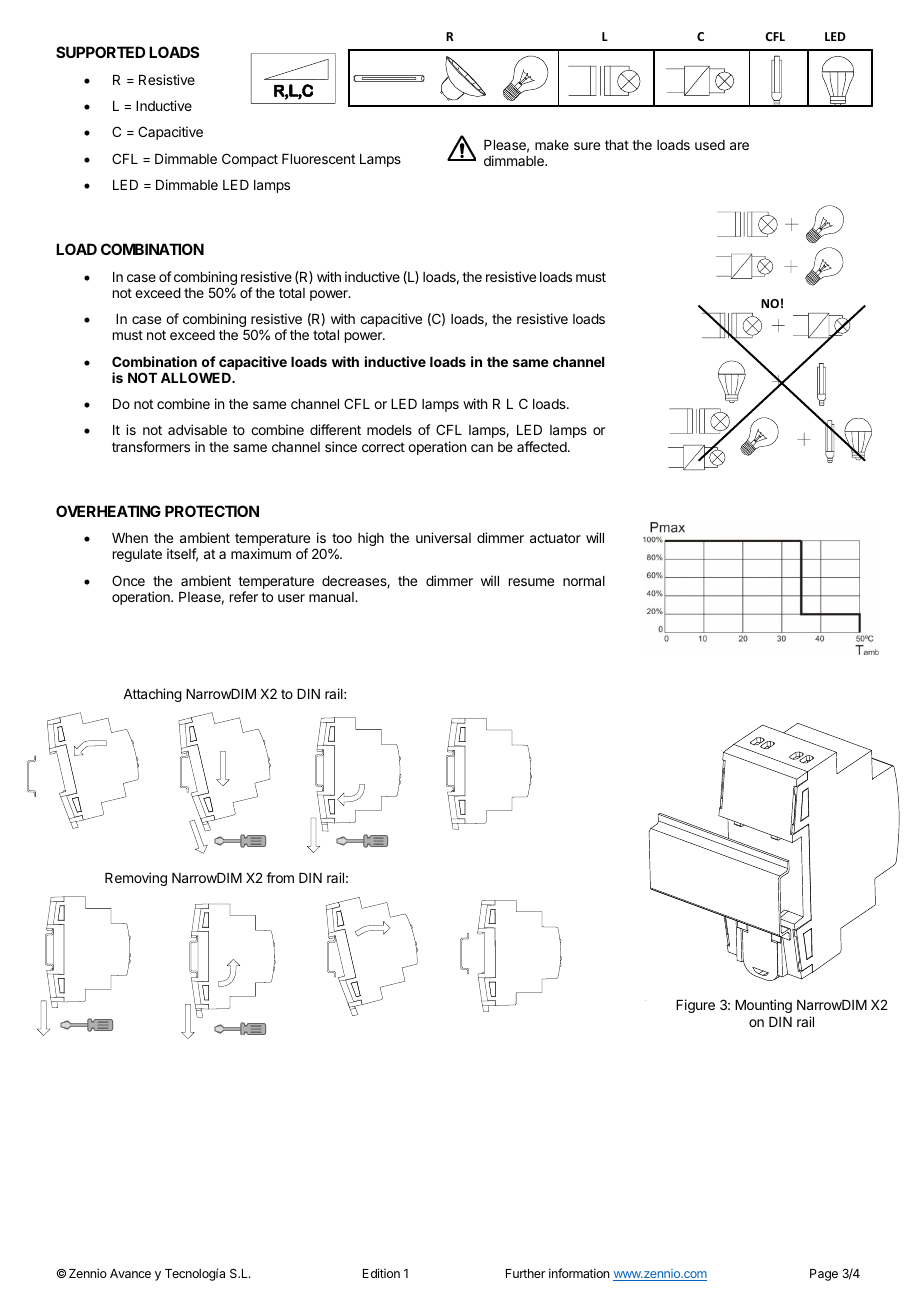 Image resolution: width=924 pixels, height=1308 pixels. Describe the element at coordinates (525, 1273) in the document. I see `Further` at that location.
